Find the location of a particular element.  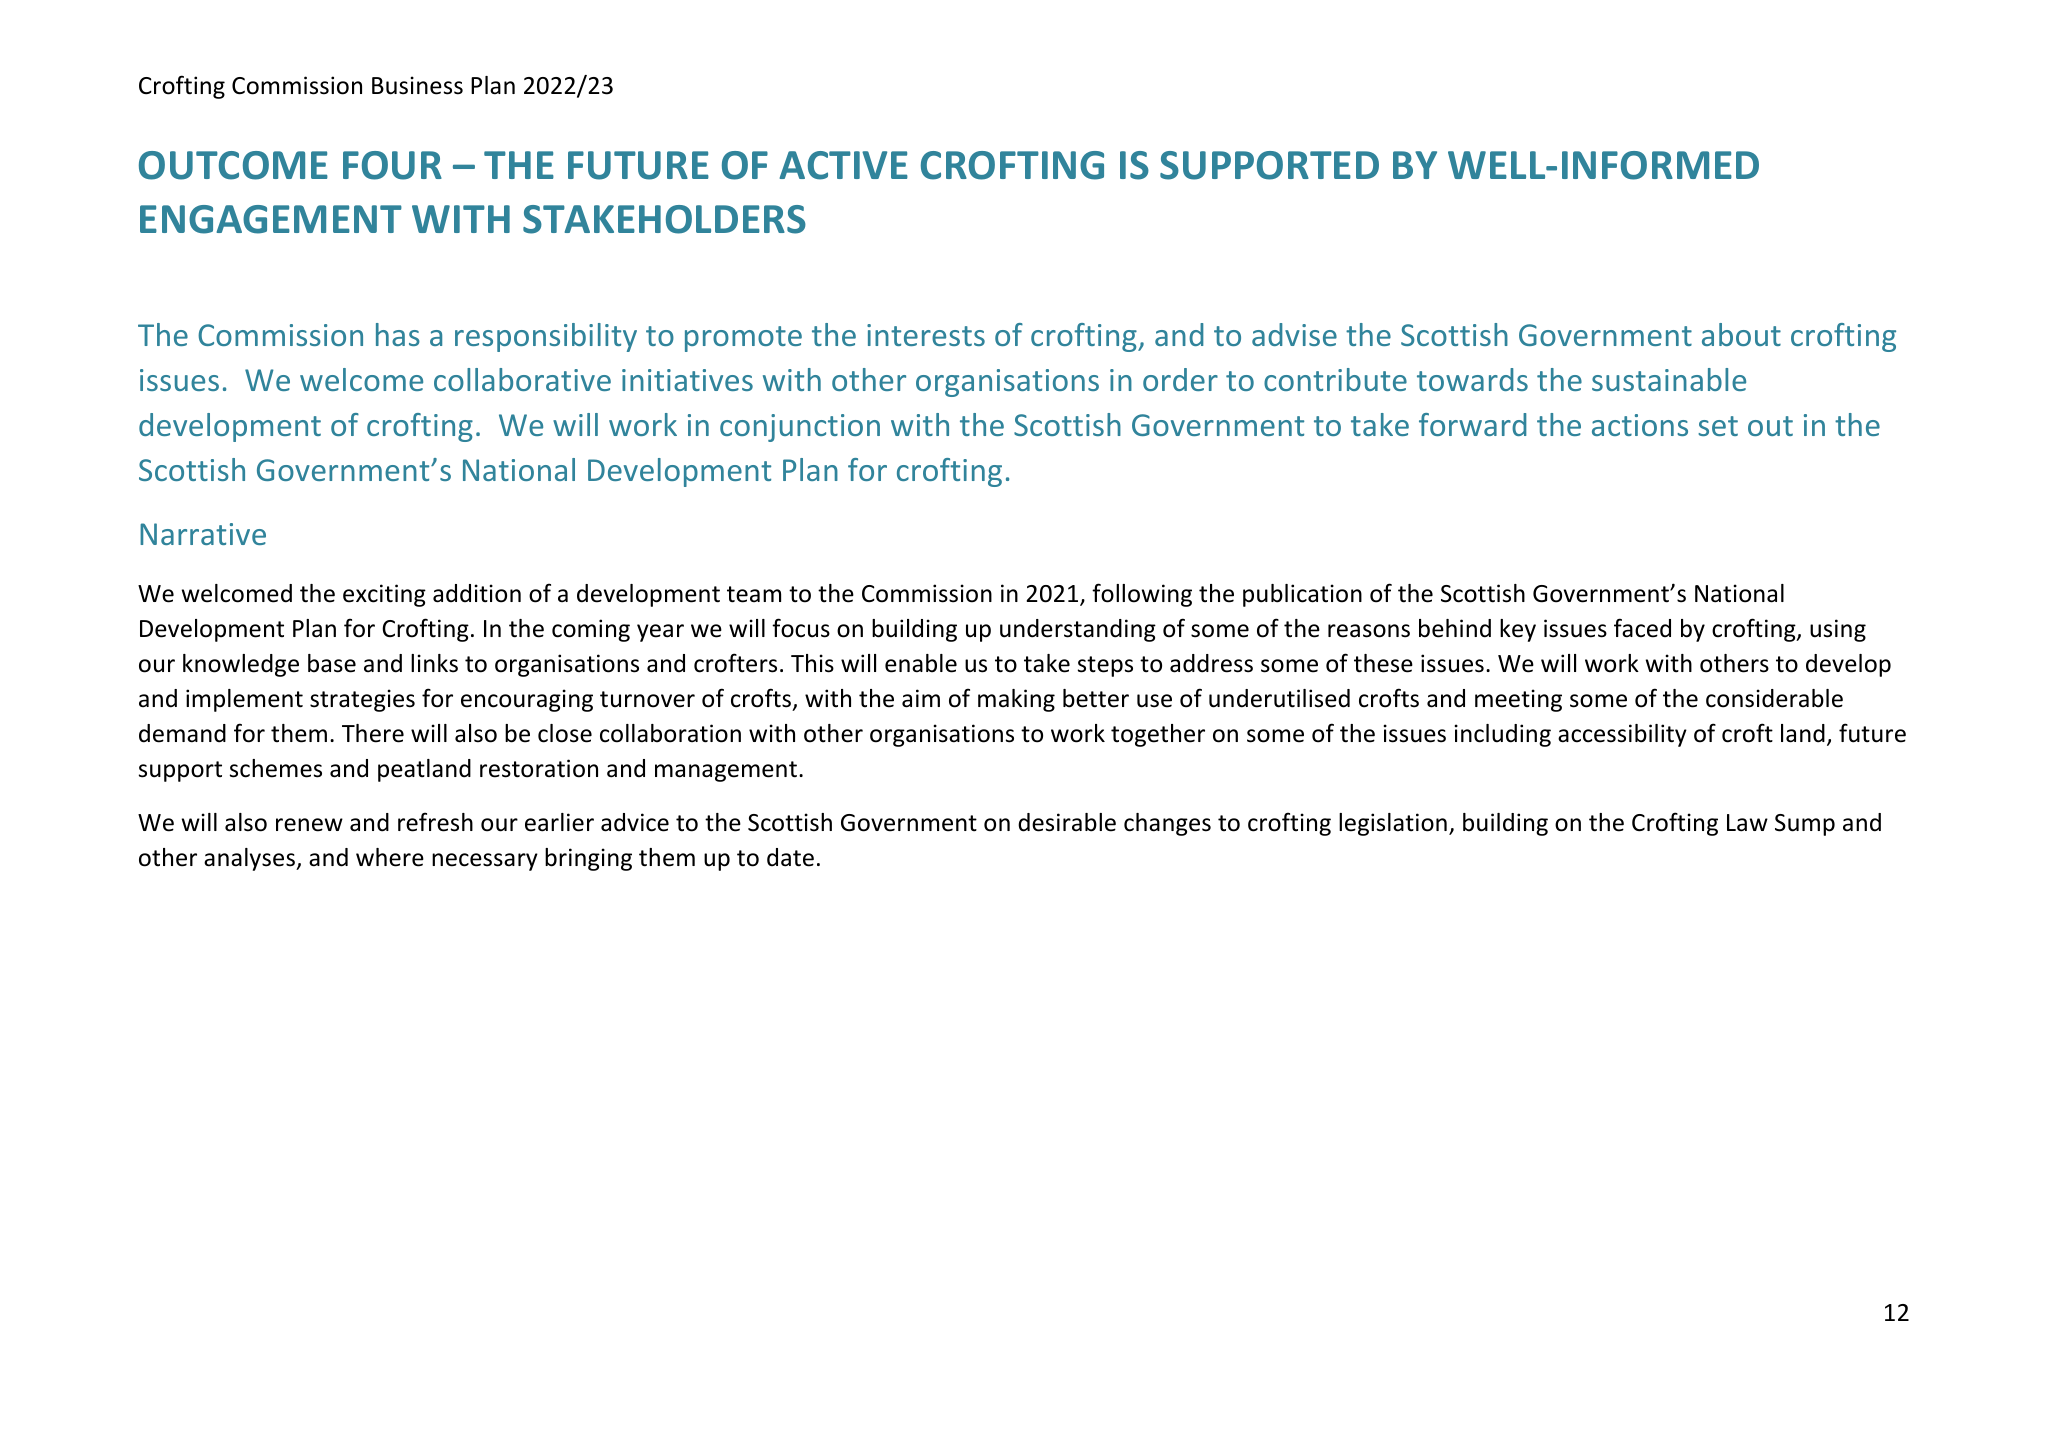

interests is located at coordinates (926, 335).
